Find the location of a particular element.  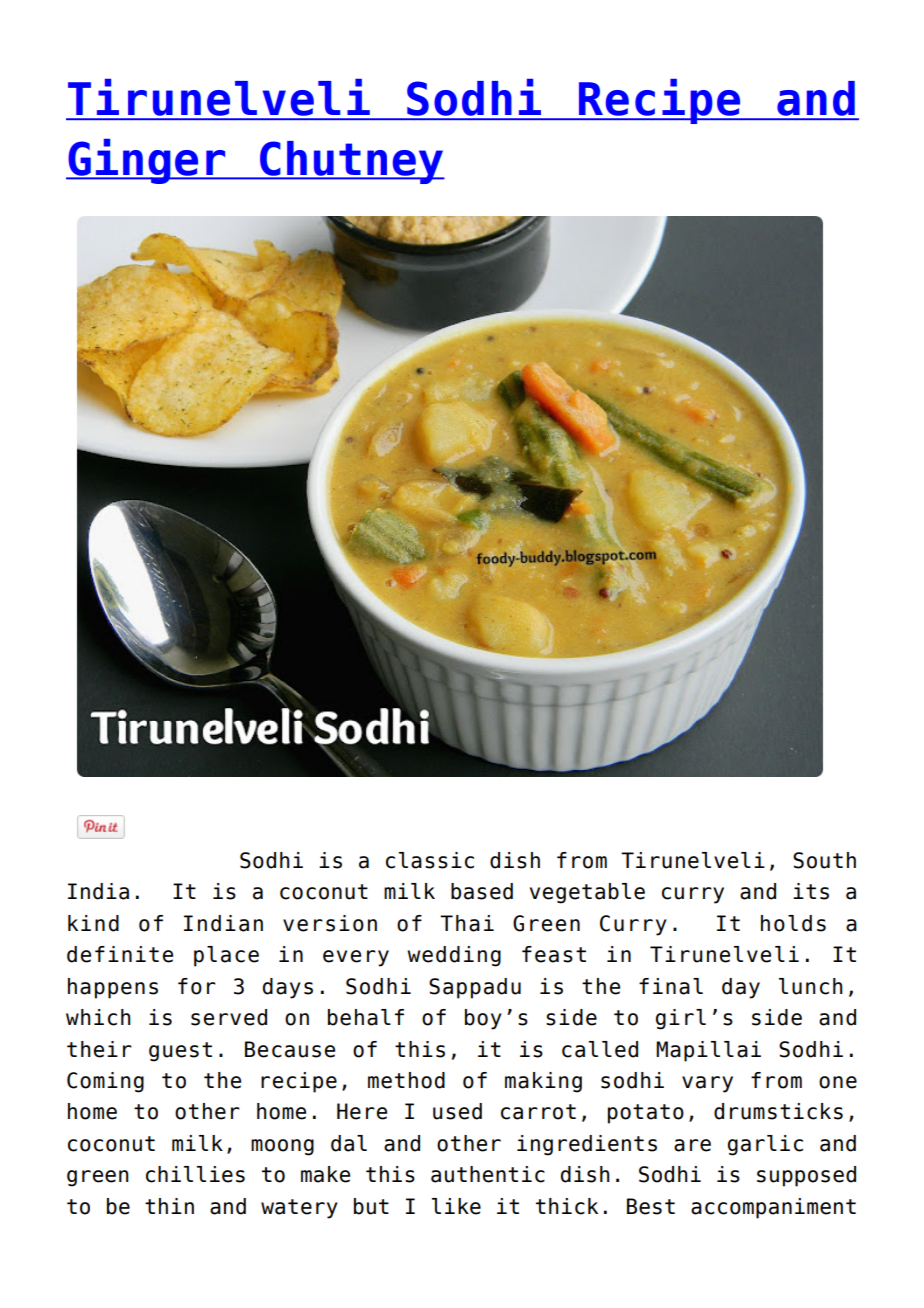

kind is located at coordinates (93, 923).
